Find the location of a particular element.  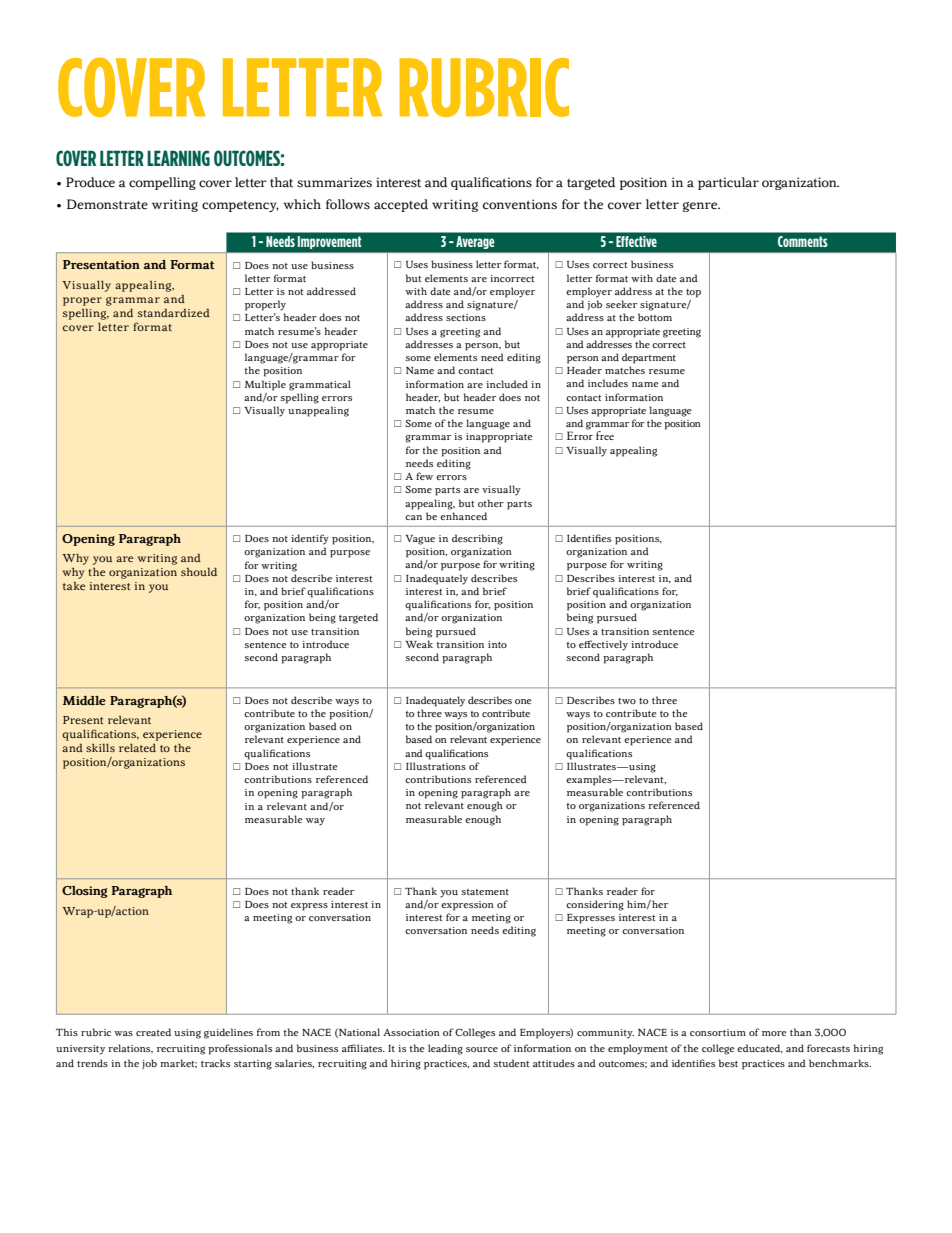

Illustrations is located at coordinates (436, 766).
